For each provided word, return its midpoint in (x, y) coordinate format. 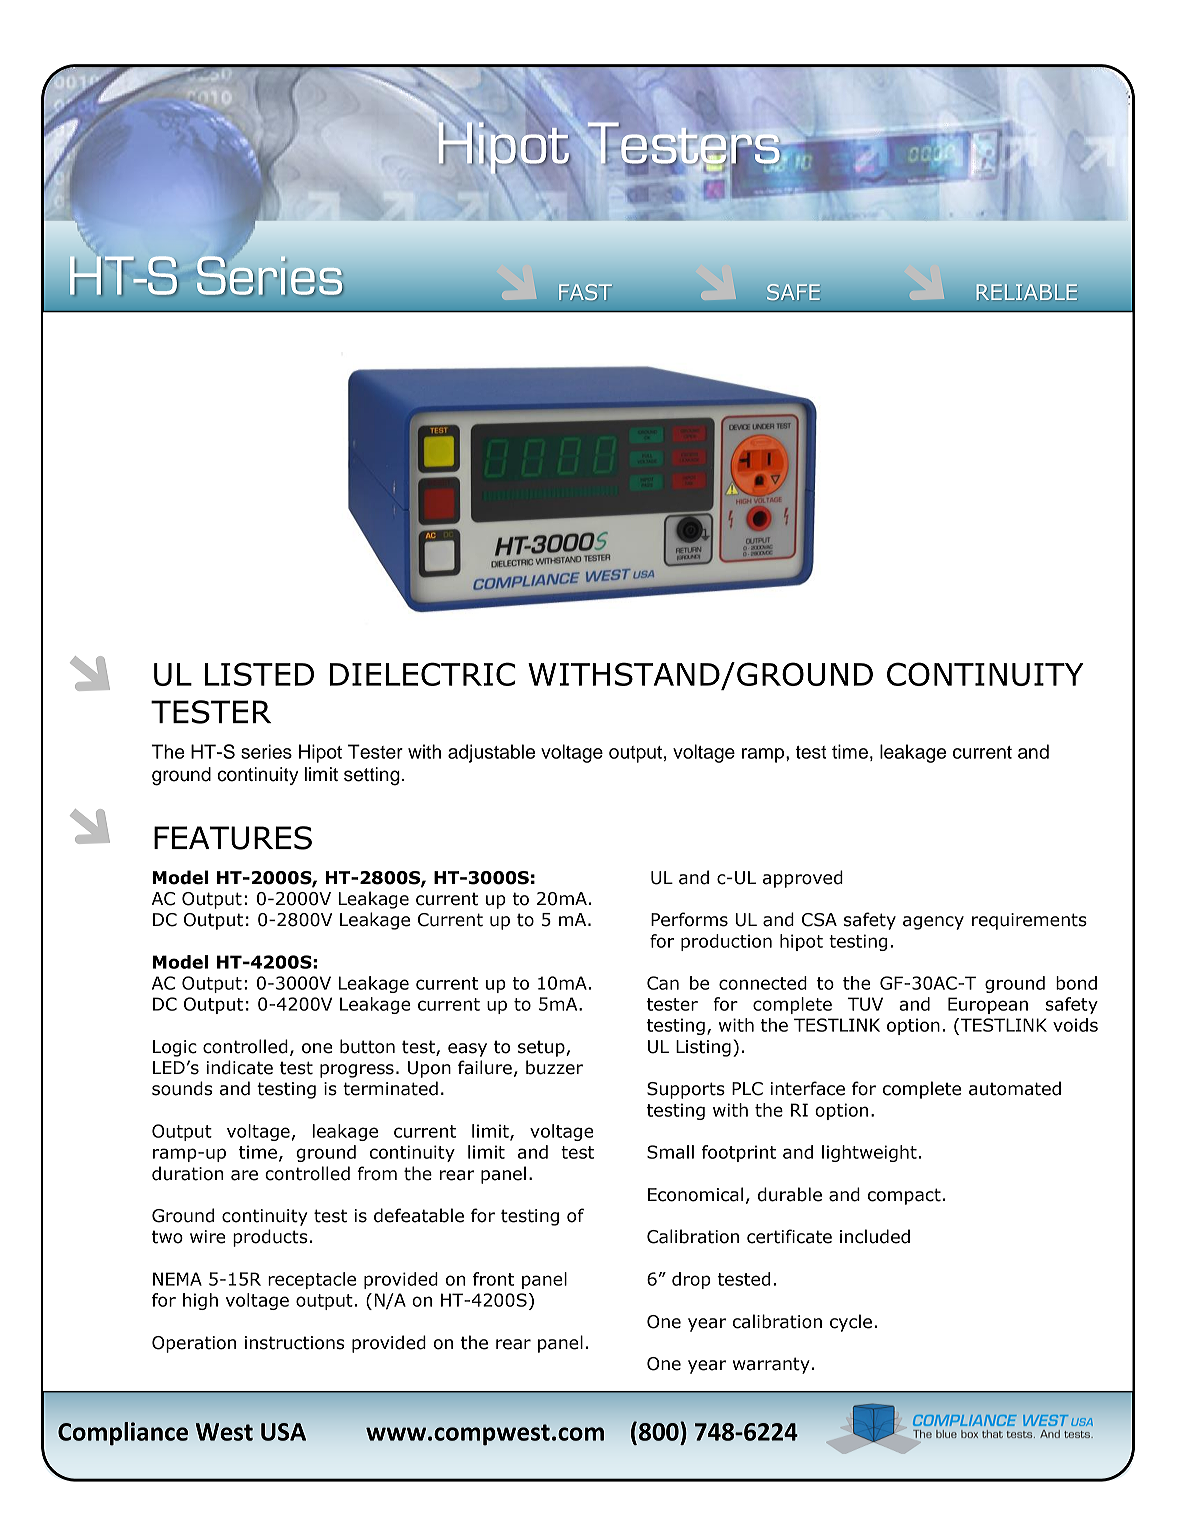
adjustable (491, 753)
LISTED (259, 674)
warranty (771, 1365)
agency (933, 923)
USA (283, 1432)
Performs (689, 919)
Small (670, 1152)
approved (803, 879)
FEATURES (233, 838)
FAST (585, 292)
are (244, 1175)
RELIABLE (1027, 292)
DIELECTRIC (422, 674)
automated (1015, 1088)
